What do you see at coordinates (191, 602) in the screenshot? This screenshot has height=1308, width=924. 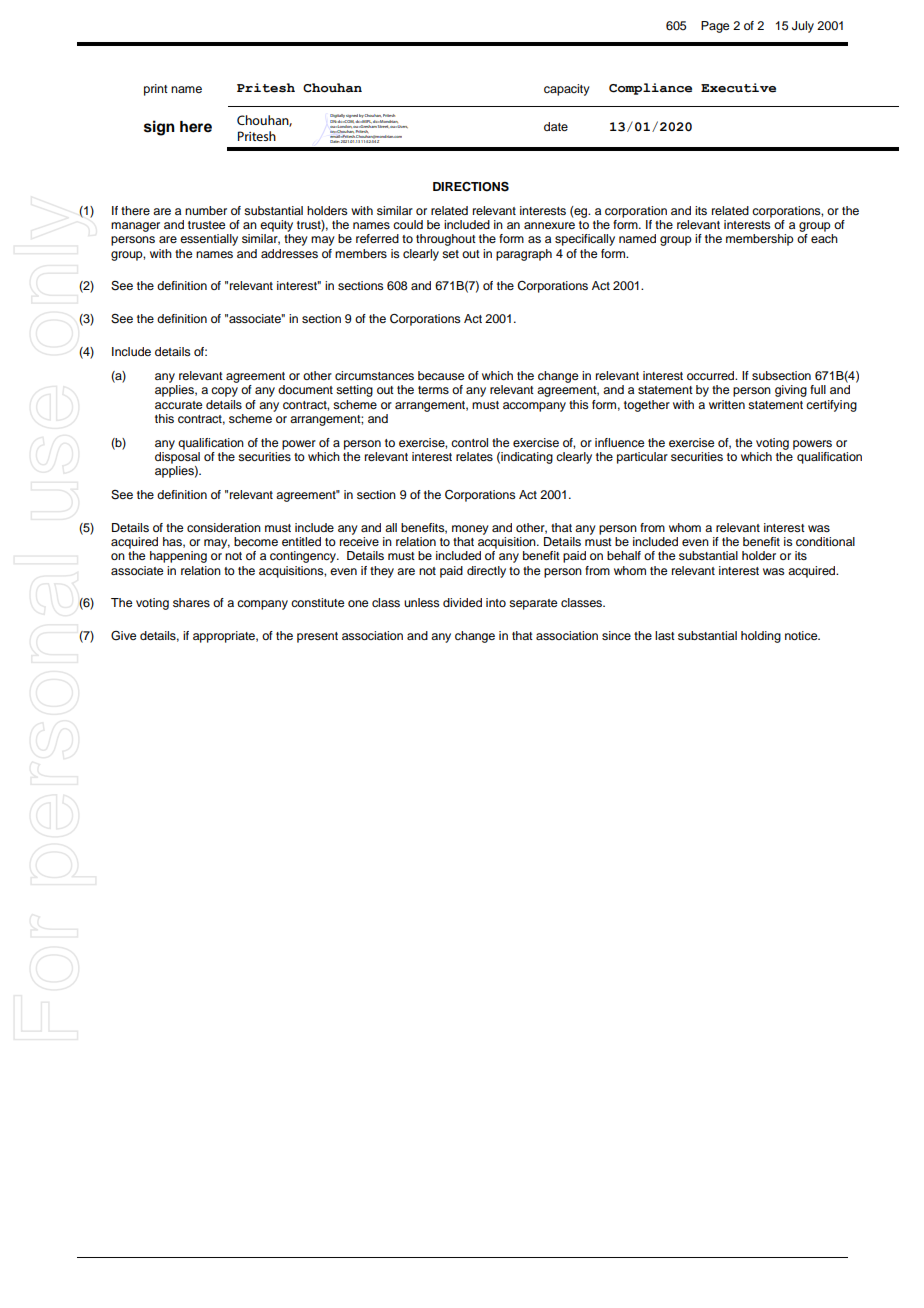 I see `shares` at bounding box center [191, 602].
